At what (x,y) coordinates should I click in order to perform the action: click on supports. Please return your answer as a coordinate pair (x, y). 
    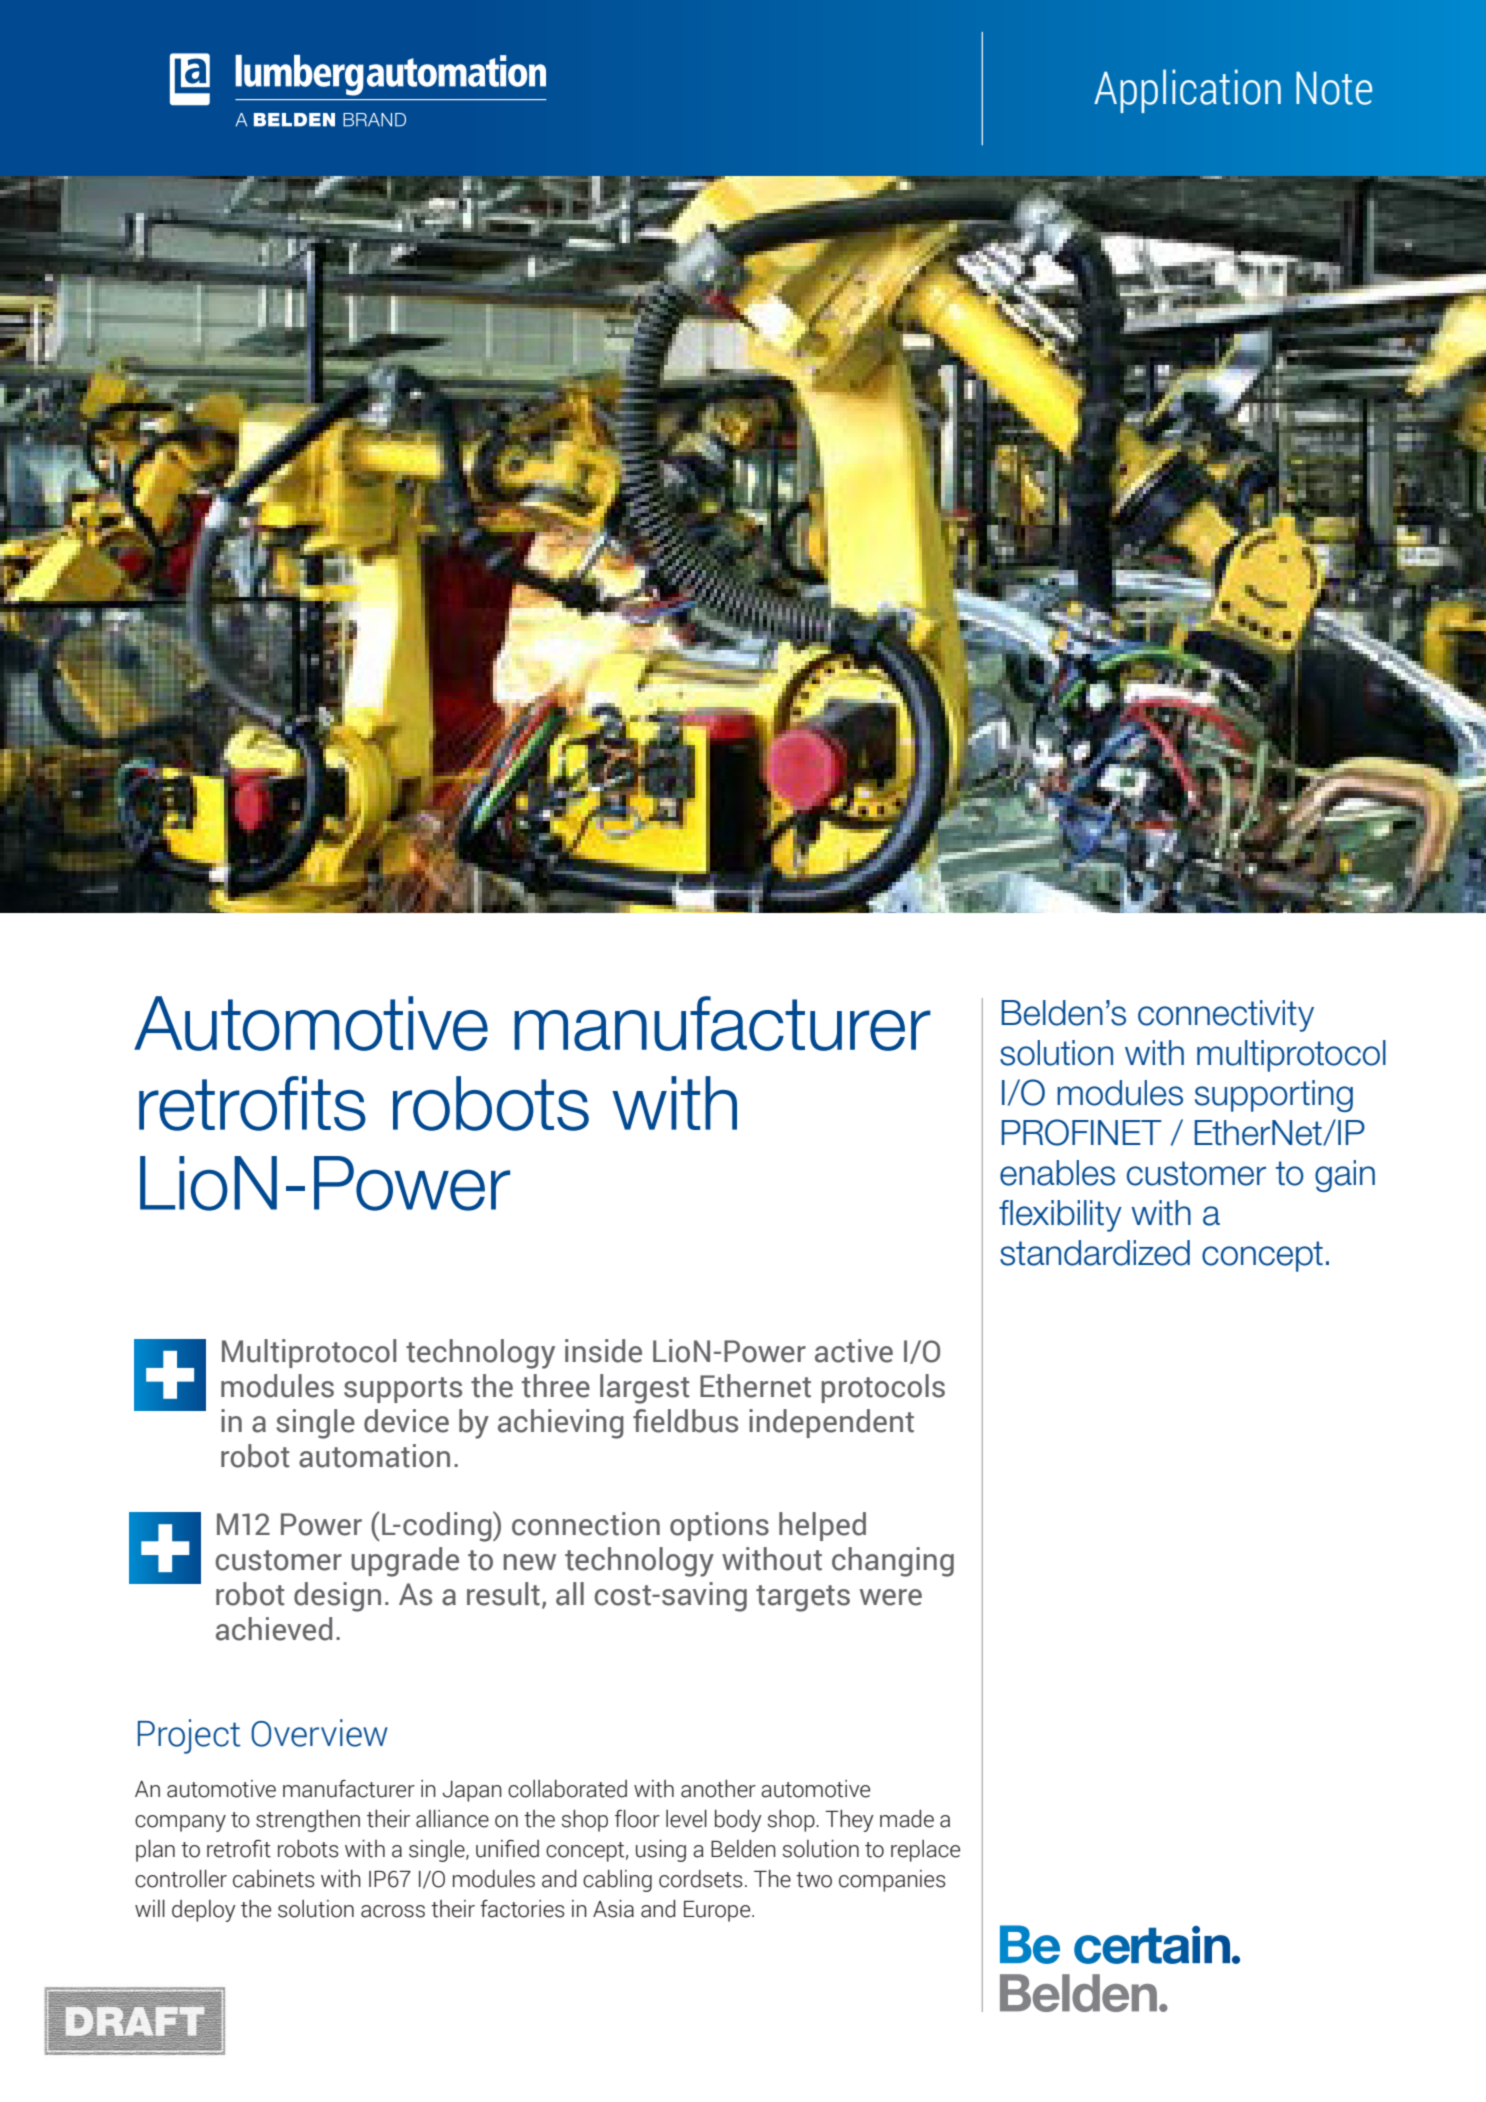
    Looking at the image, I should click on (403, 1390).
